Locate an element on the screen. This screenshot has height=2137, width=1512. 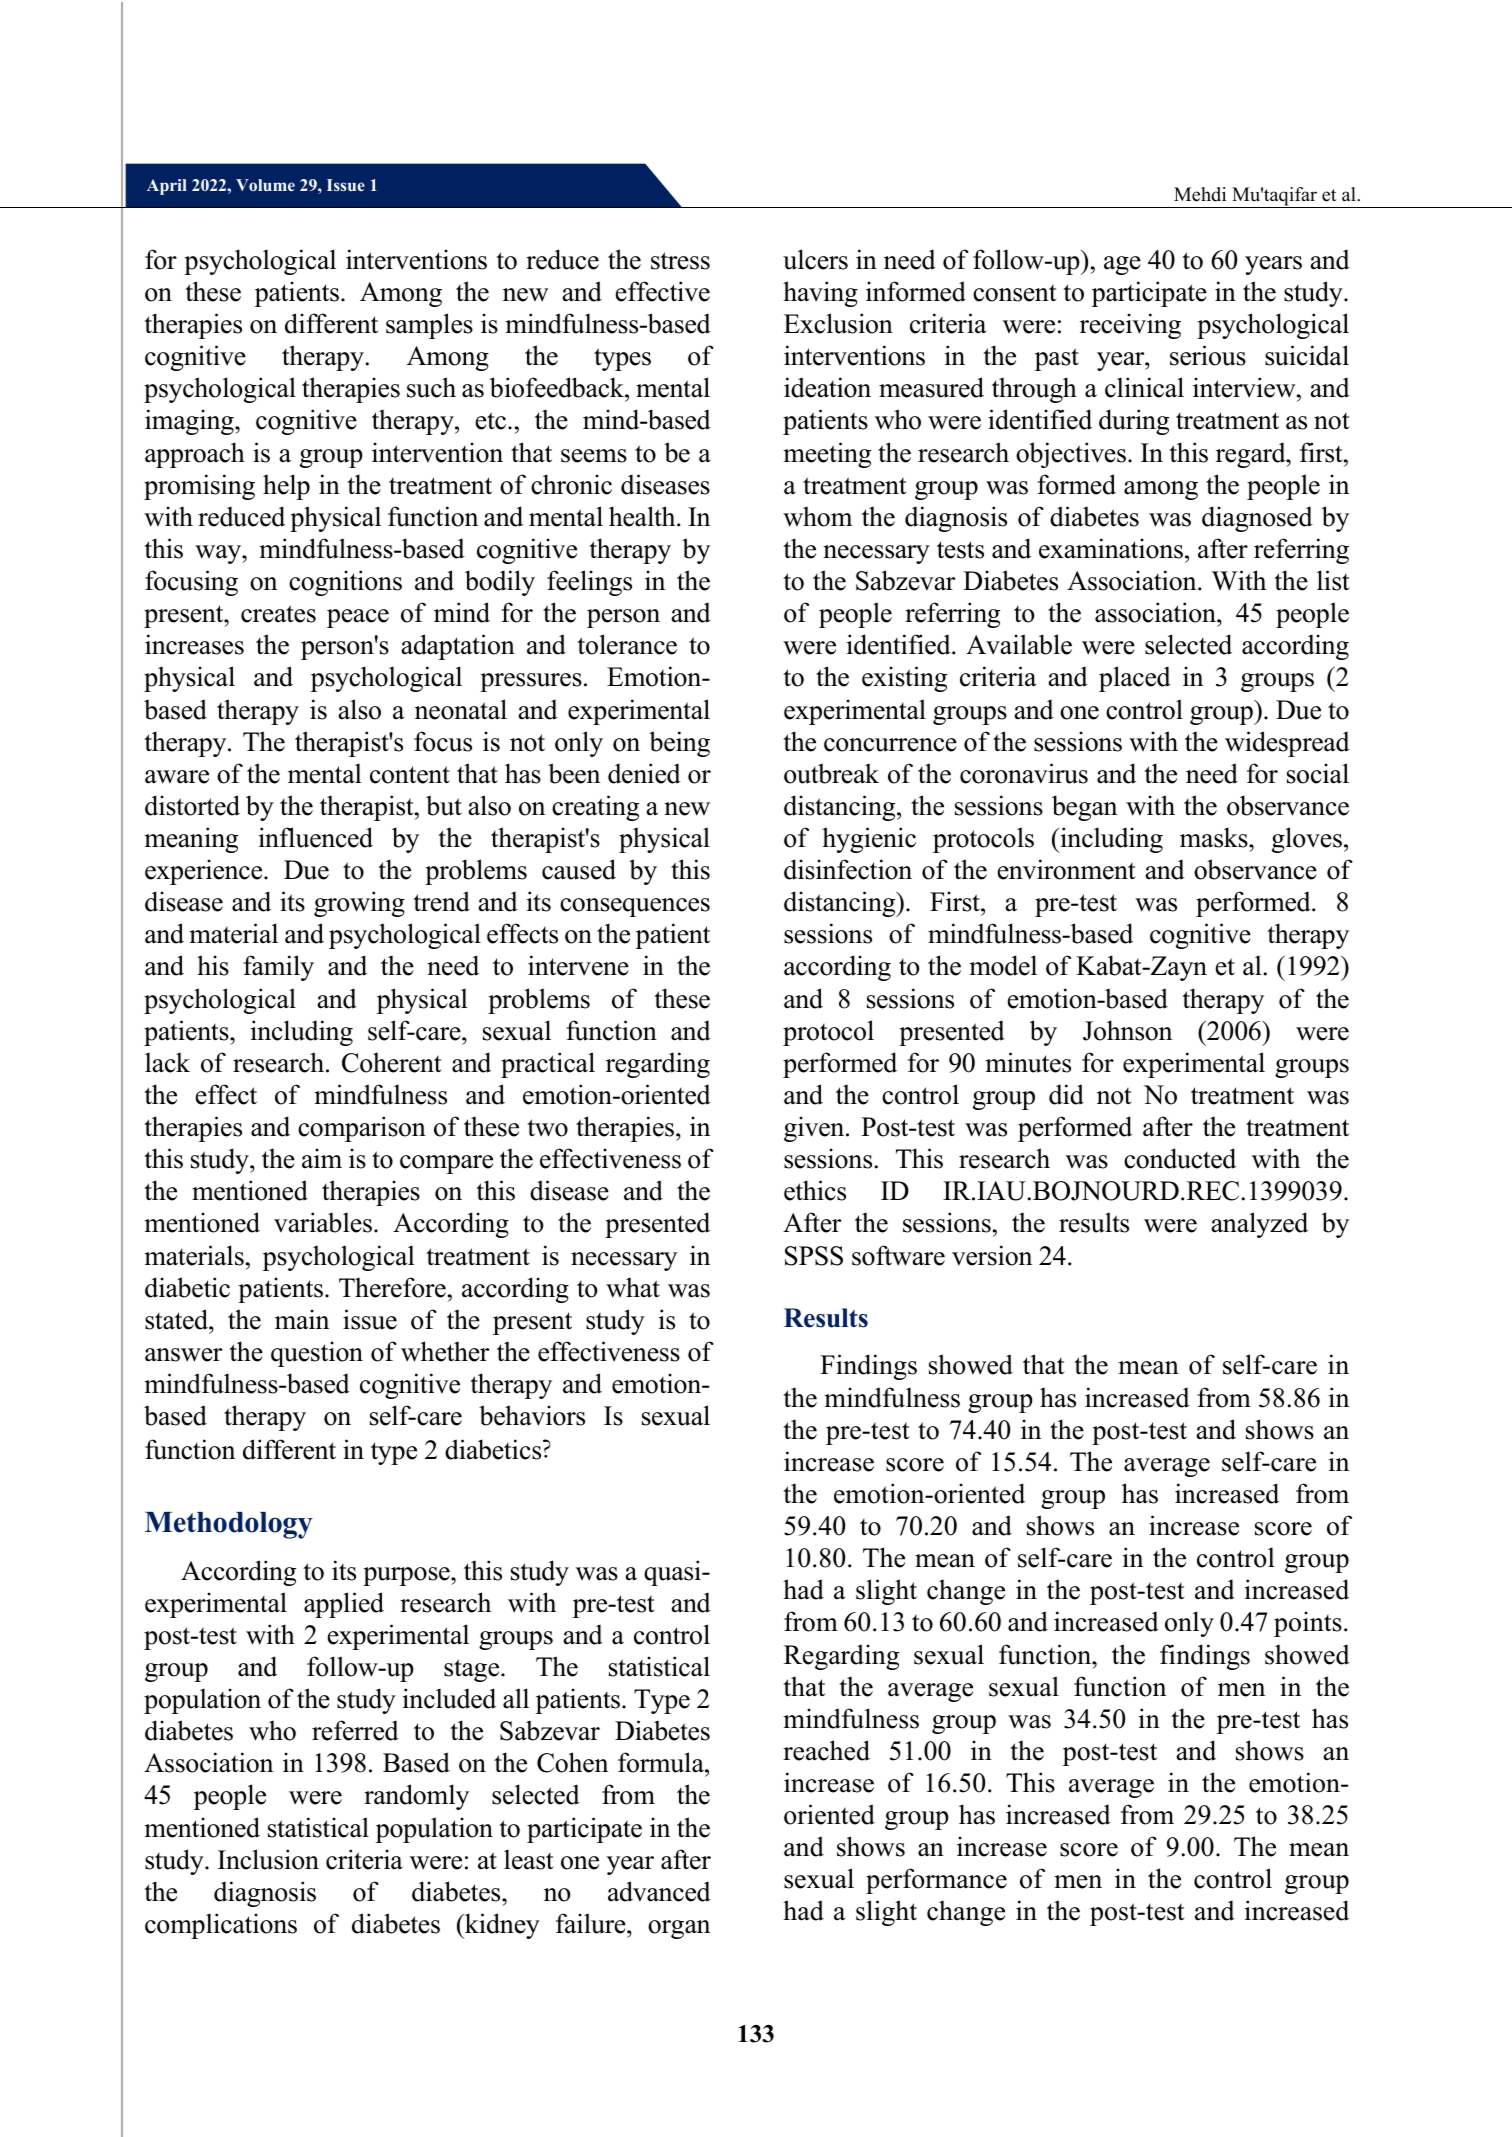
Inclusion is located at coordinates (268, 1859).
